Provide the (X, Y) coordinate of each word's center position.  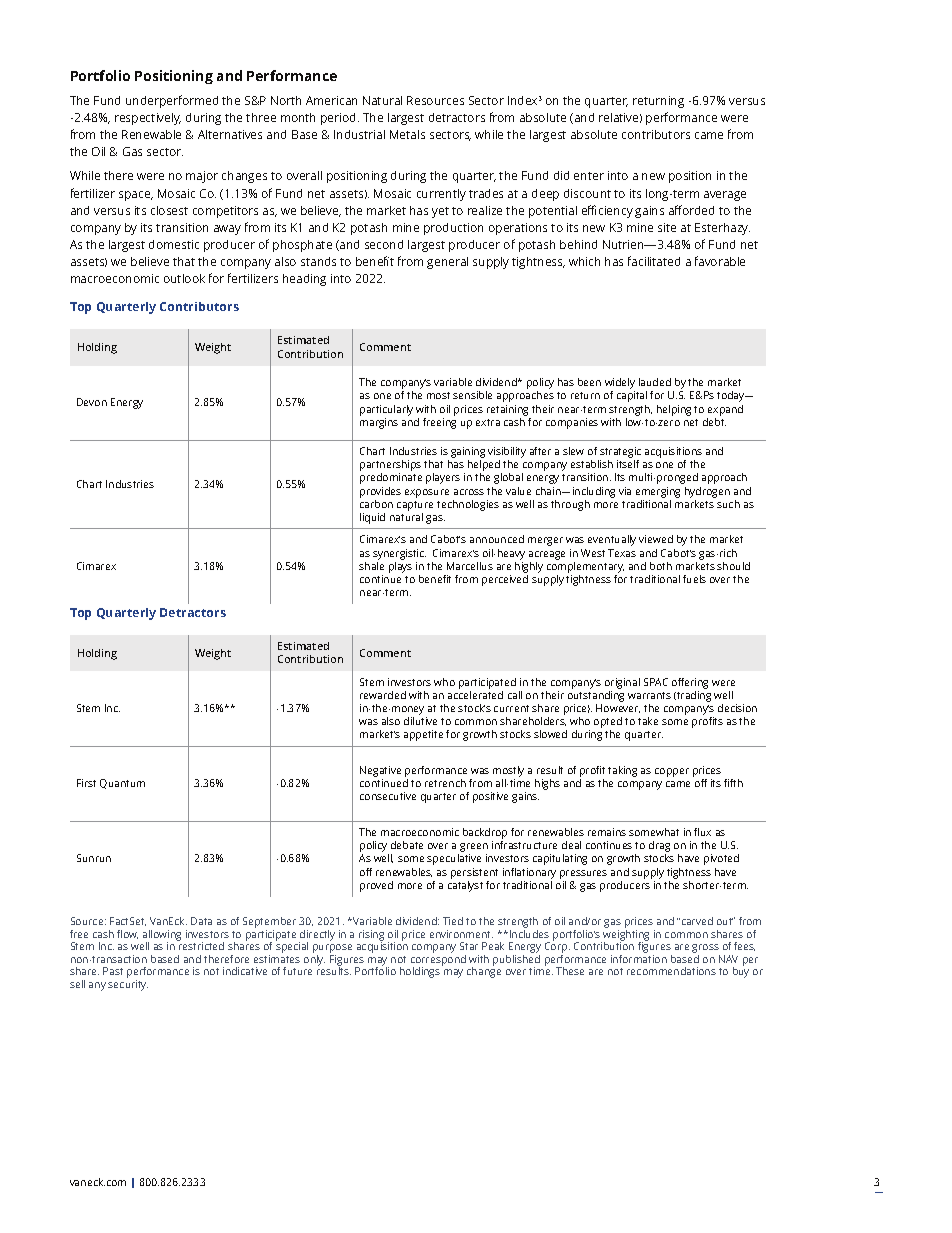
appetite (423, 735)
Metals (407, 134)
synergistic (399, 554)
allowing (162, 936)
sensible (472, 395)
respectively (148, 119)
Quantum (122, 784)
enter (589, 176)
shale (371, 566)
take (648, 721)
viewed (656, 539)
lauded (655, 382)
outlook (184, 278)
